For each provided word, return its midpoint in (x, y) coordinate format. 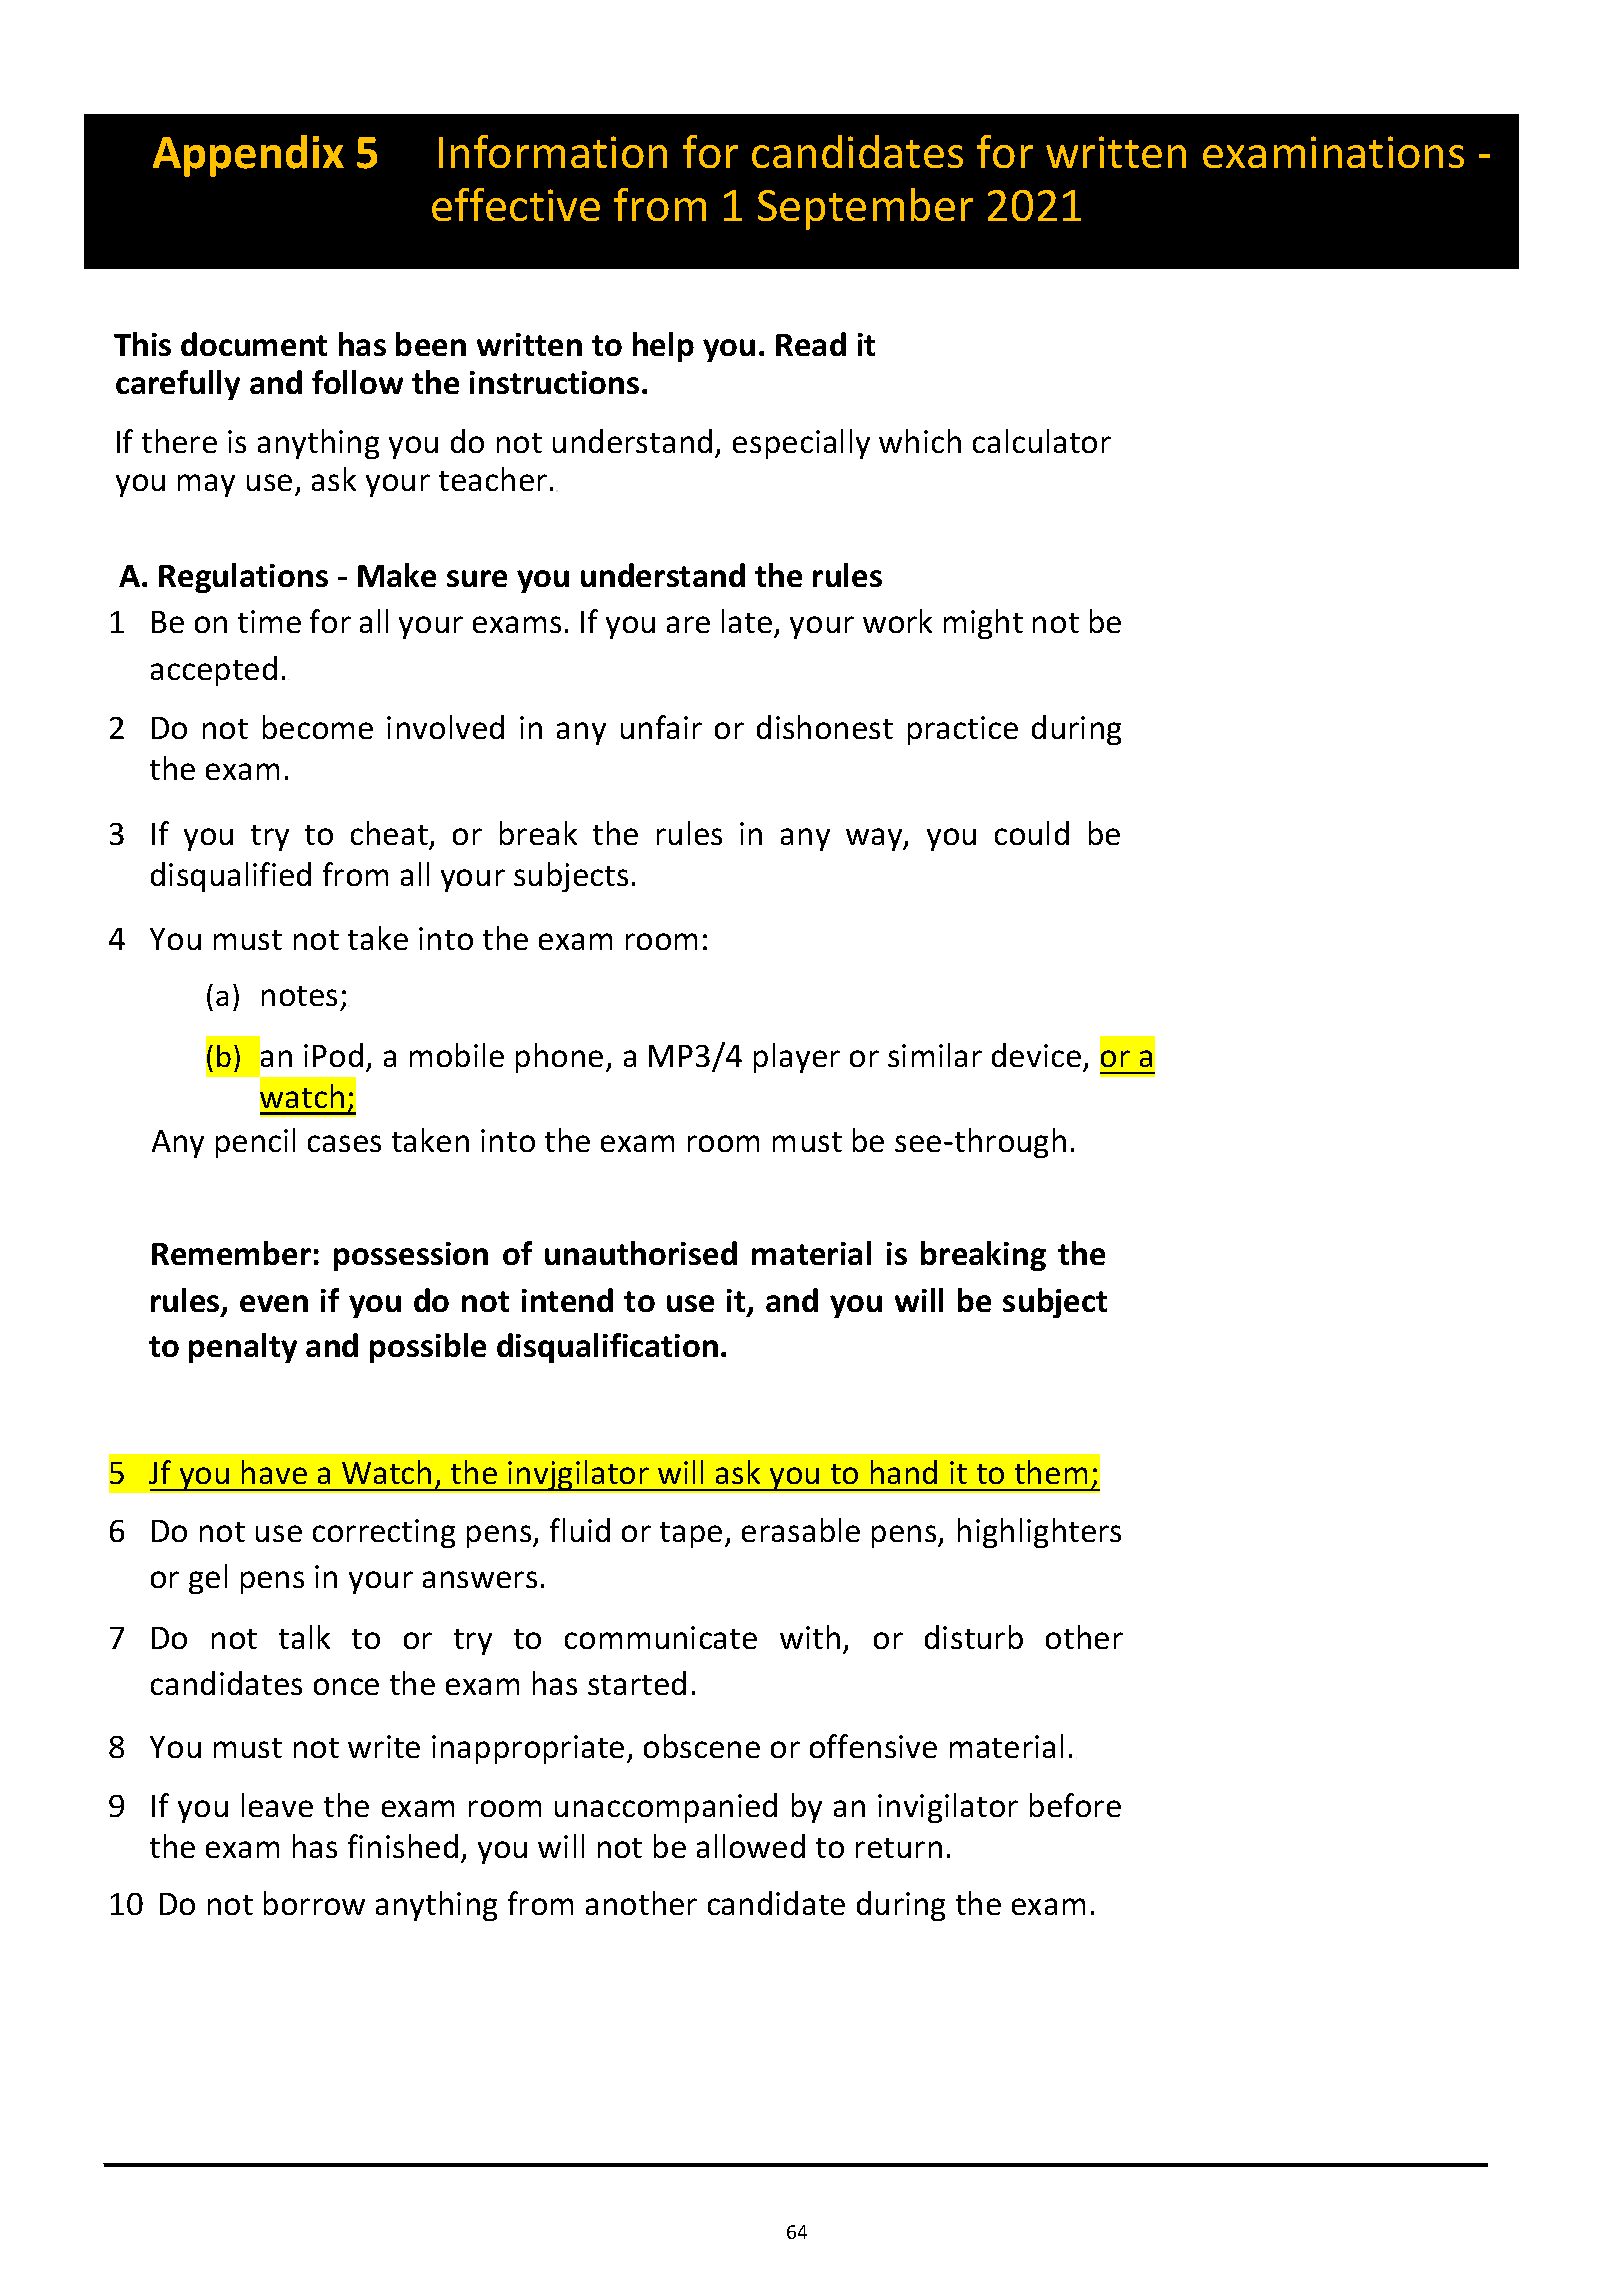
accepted (214, 671)
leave (277, 1805)
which (920, 441)
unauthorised (641, 1253)
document (254, 344)
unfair (661, 727)
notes (299, 996)
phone (559, 1058)
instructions (554, 382)
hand (904, 1472)
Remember (231, 1253)
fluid (580, 1530)
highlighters (1039, 1533)
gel (208, 1579)
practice (963, 730)
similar (935, 1055)
